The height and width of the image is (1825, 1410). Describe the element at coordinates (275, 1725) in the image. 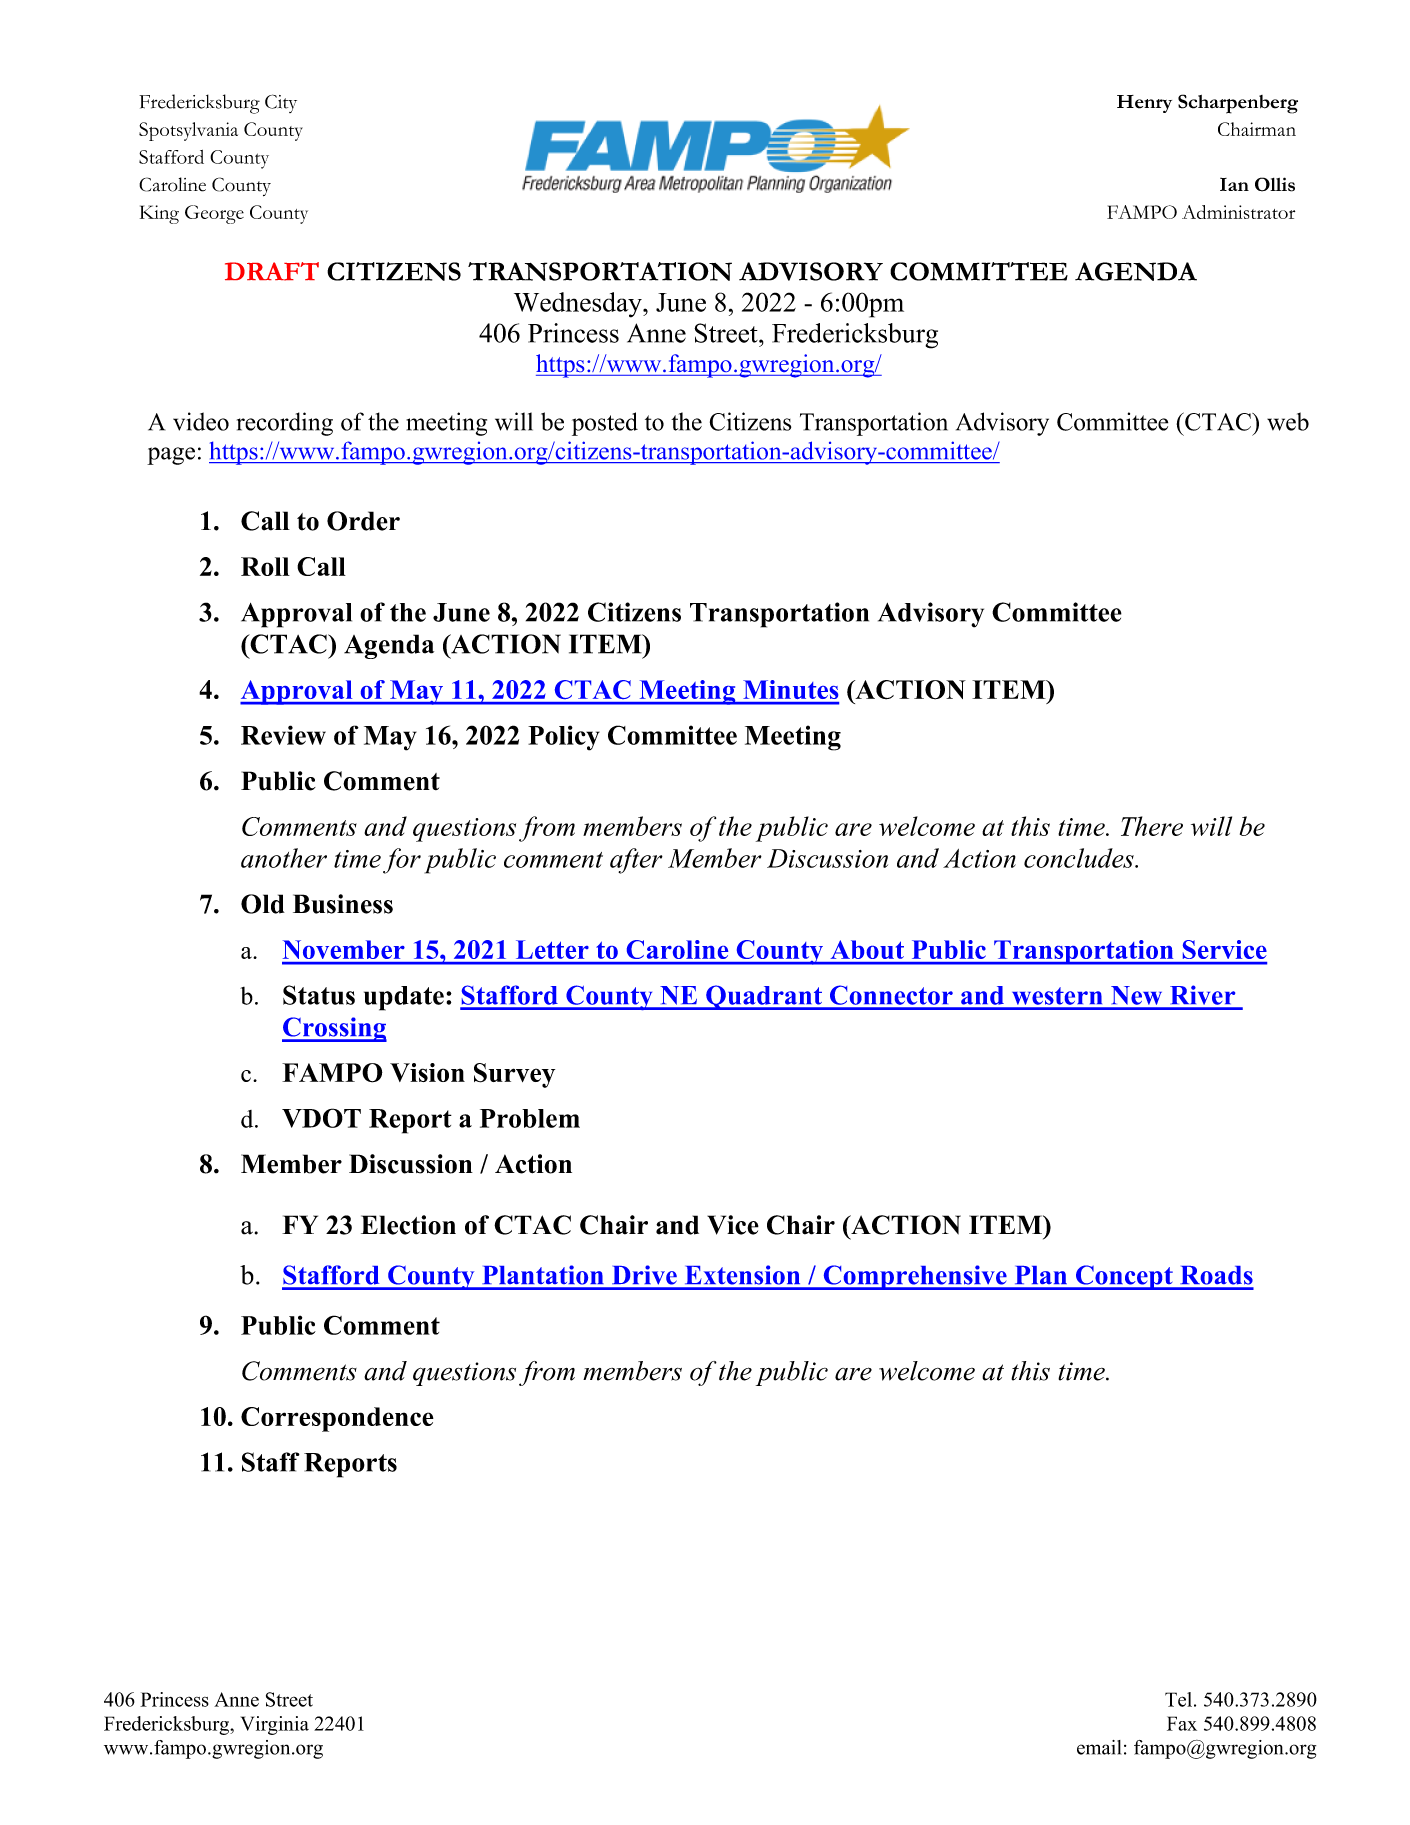

I see `Virginia` at that location.
